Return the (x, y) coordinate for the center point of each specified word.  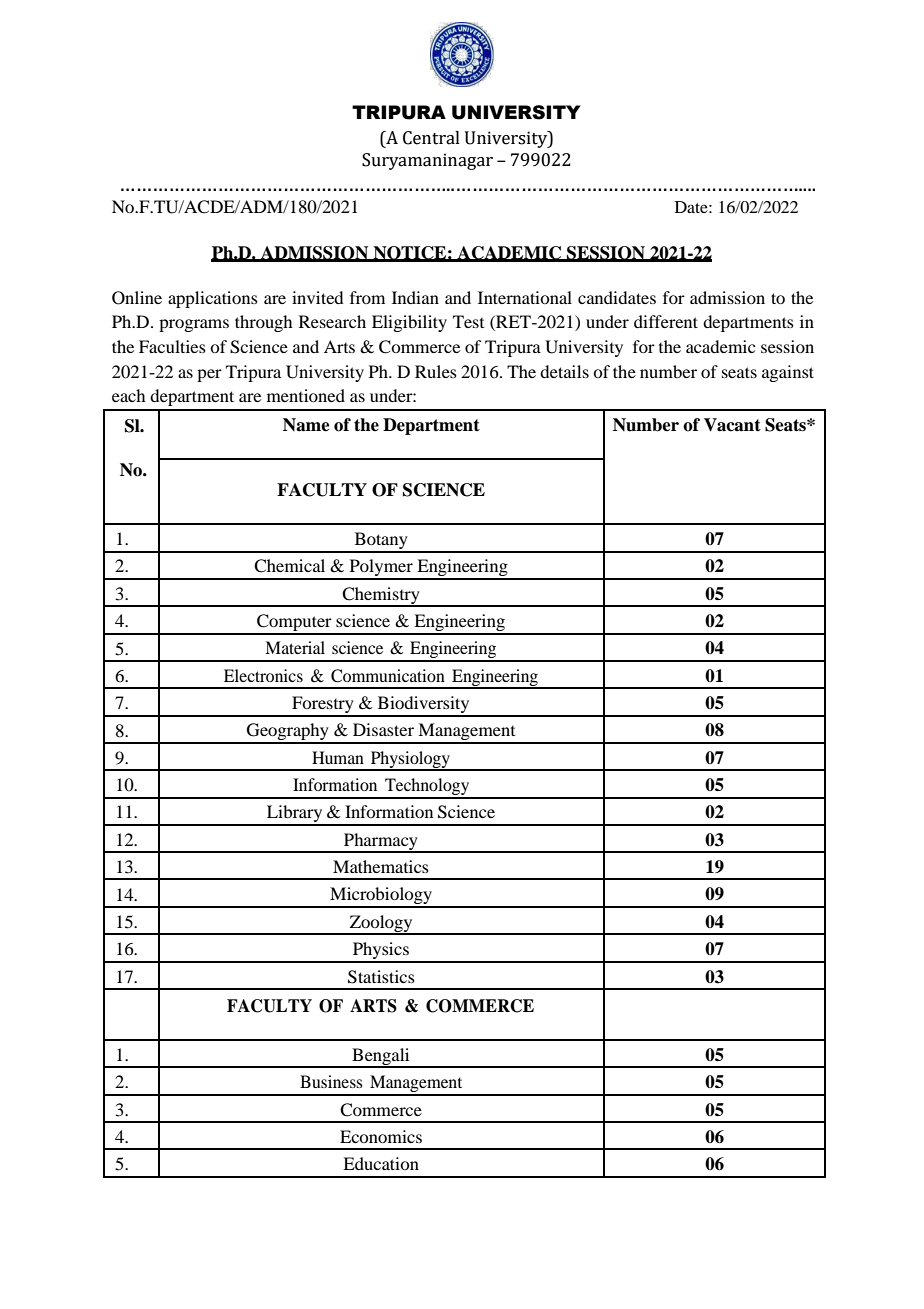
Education (381, 1163)
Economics (381, 1136)
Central (431, 138)
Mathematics (381, 866)
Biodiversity (424, 706)
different (666, 321)
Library (295, 815)
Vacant (732, 425)
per (209, 375)
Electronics (263, 675)
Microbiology (381, 897)
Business (331, 1081)
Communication (388, 676)
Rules (436, 371)
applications (213, 299)
